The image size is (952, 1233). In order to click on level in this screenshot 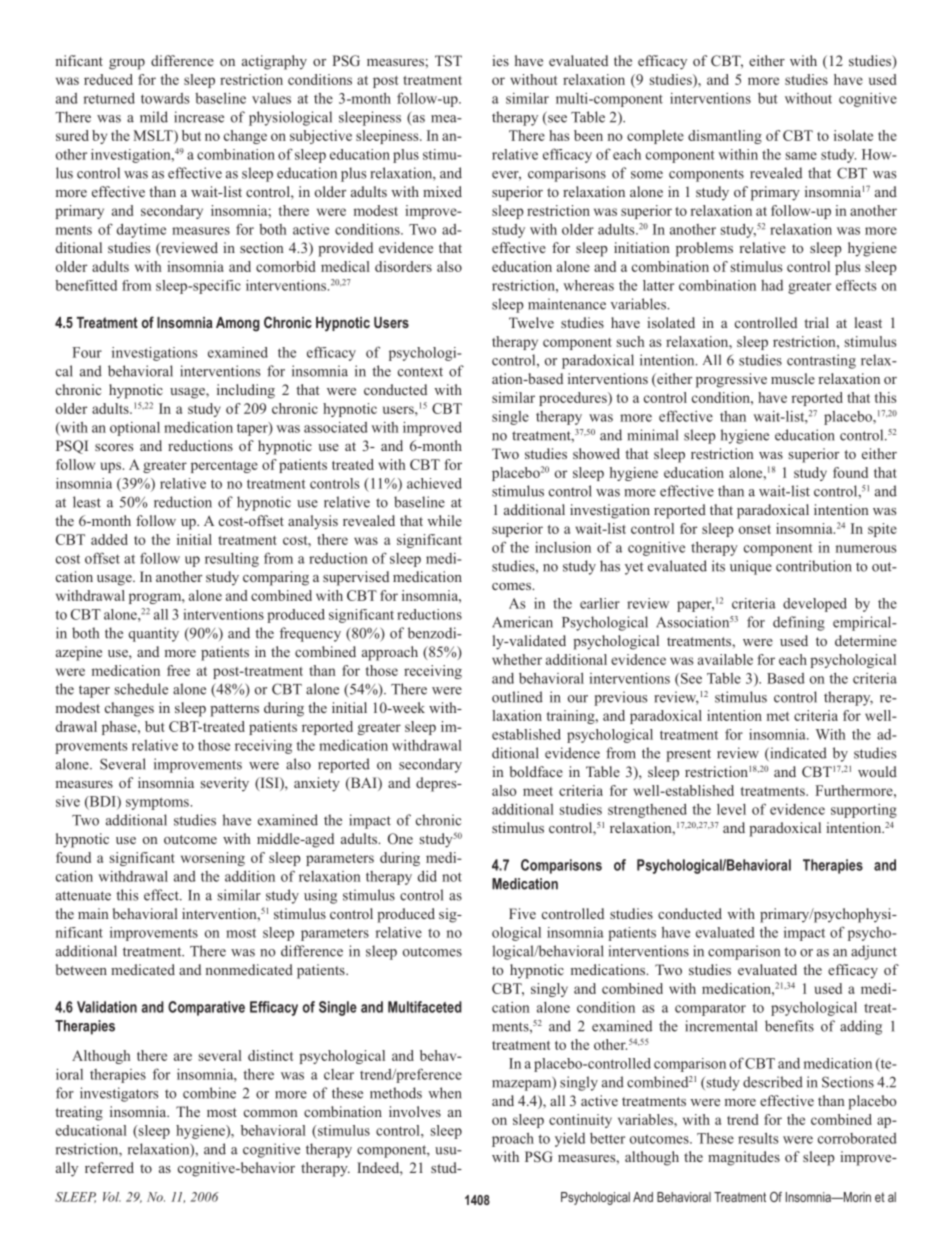, I will do `click(731, 809)`.
